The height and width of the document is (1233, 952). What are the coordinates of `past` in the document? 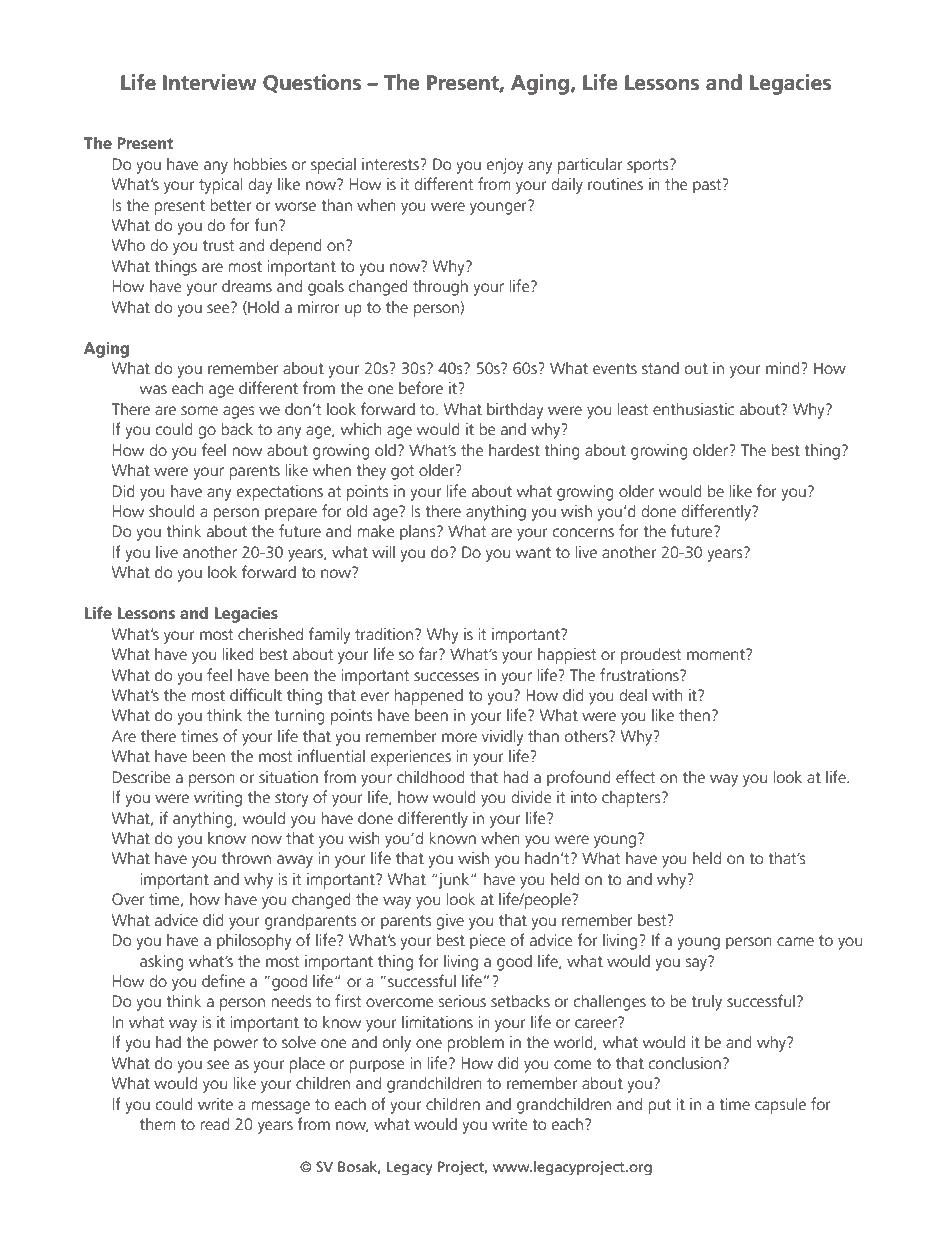 It's located at (708, 186).
